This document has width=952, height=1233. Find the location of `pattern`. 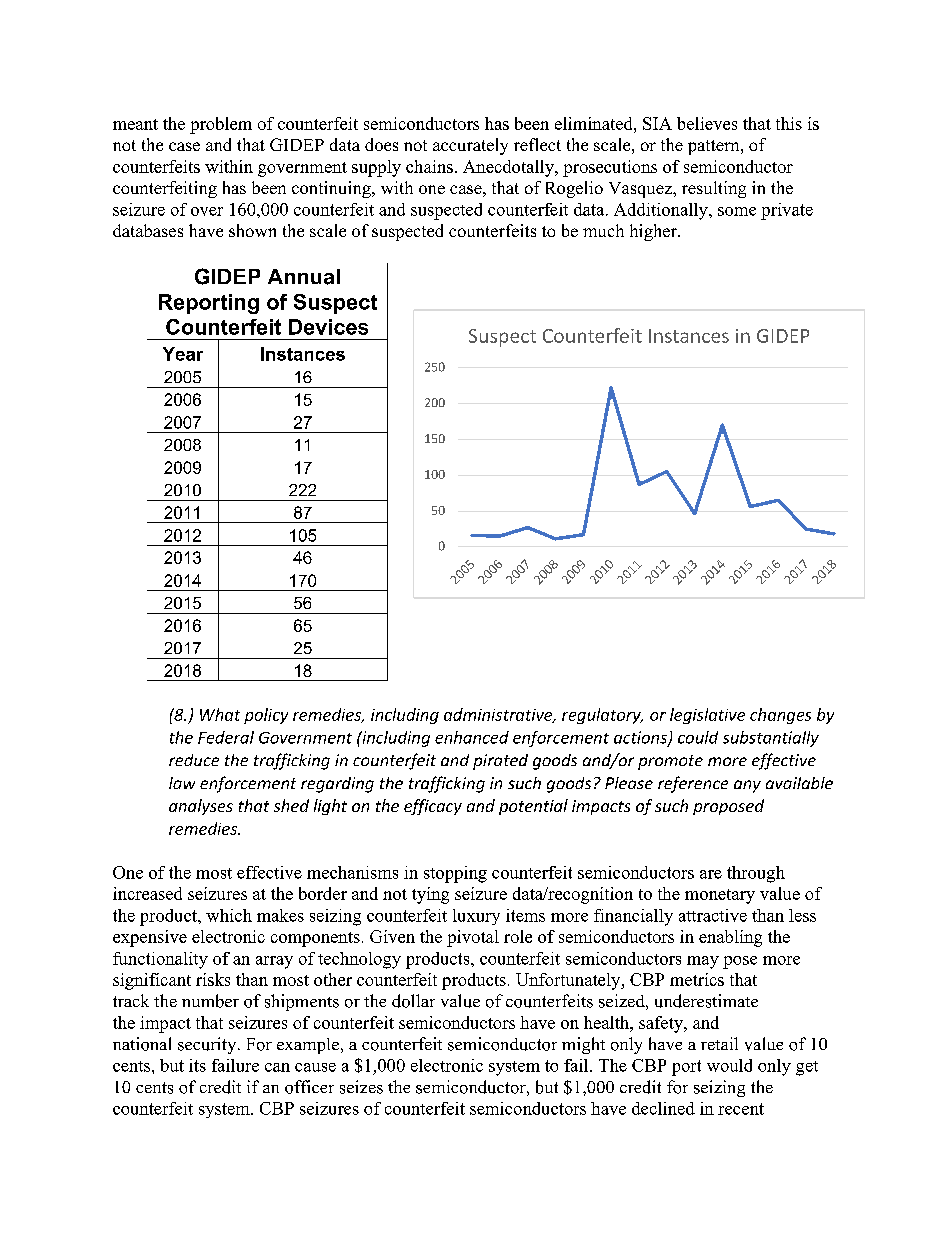

pattern is located at coordinates (715, 147).
